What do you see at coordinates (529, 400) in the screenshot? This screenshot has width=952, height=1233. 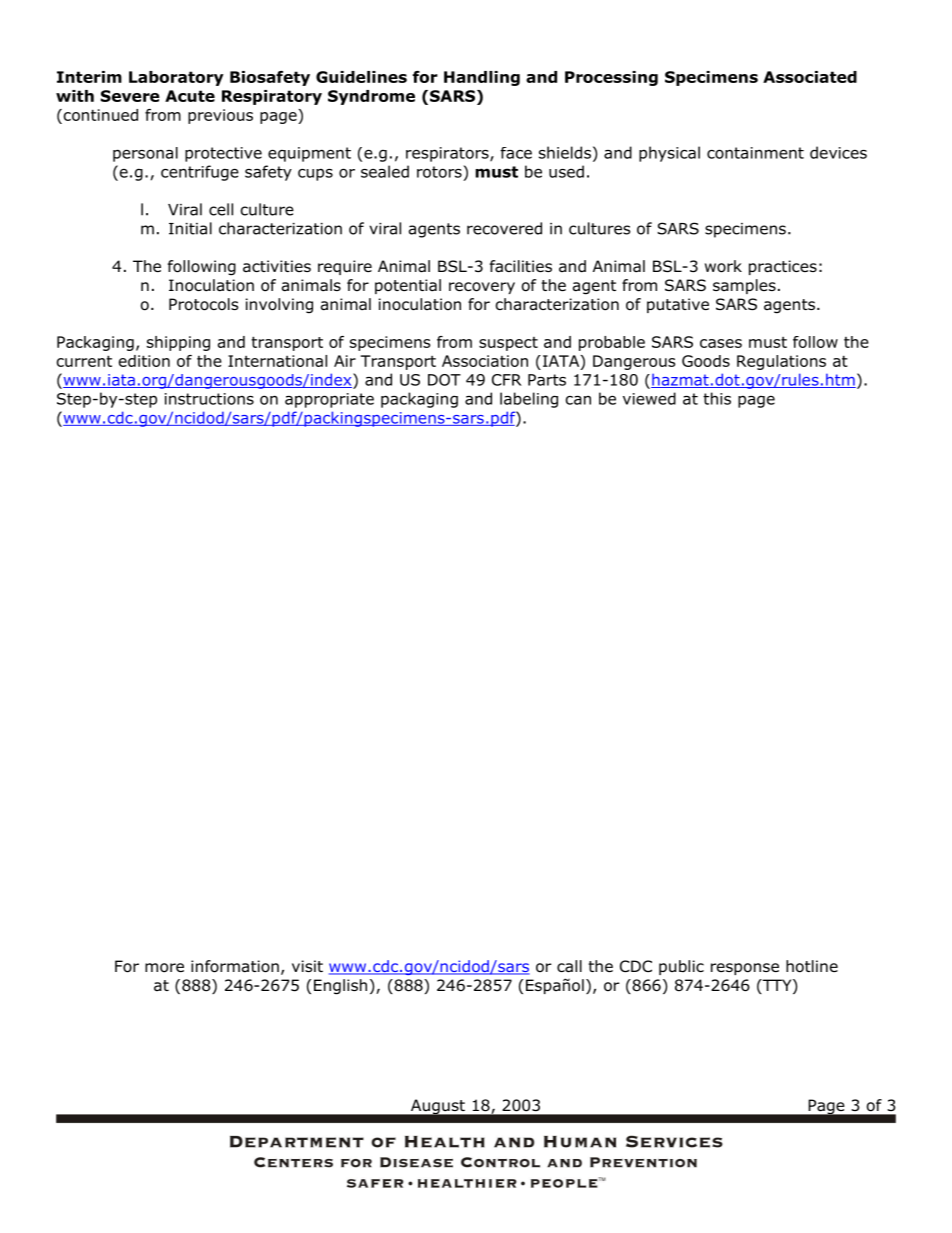 I see `labeling` at bounding box center [529, 400].
